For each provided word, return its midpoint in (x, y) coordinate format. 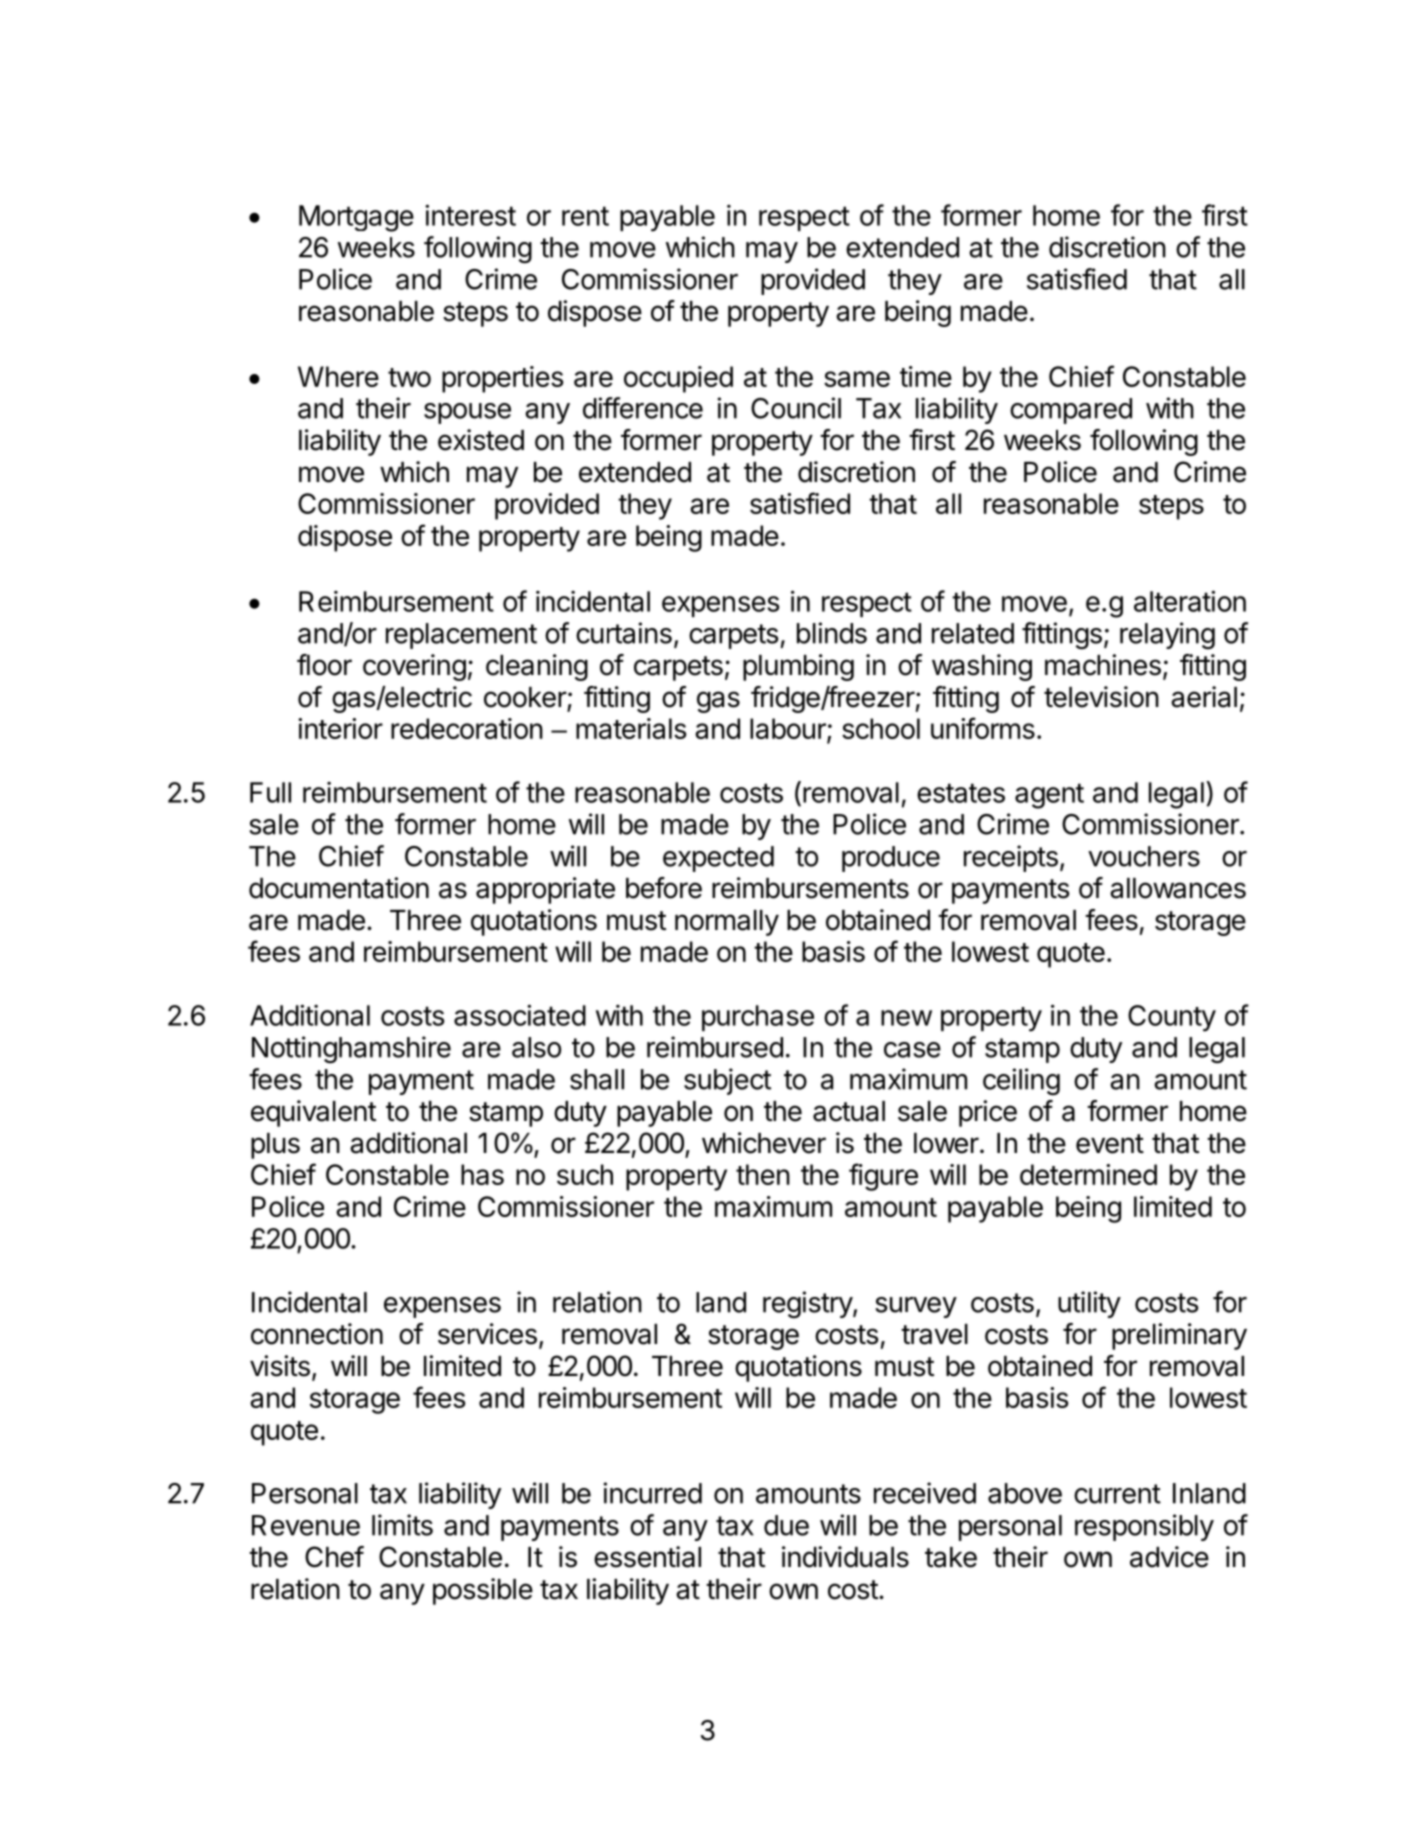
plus (275, 1146)
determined (1088, 1174)
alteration (1190, 601)
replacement (461, 636)
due (786, 1525)
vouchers (1144, 856)
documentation (339, 888)
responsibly (1144, 1527)
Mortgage (356, 218)
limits (402, 1525)
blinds (832, 633)
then (763, 1174)
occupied (678, 379)
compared (1071, 411)
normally (727, 923)
